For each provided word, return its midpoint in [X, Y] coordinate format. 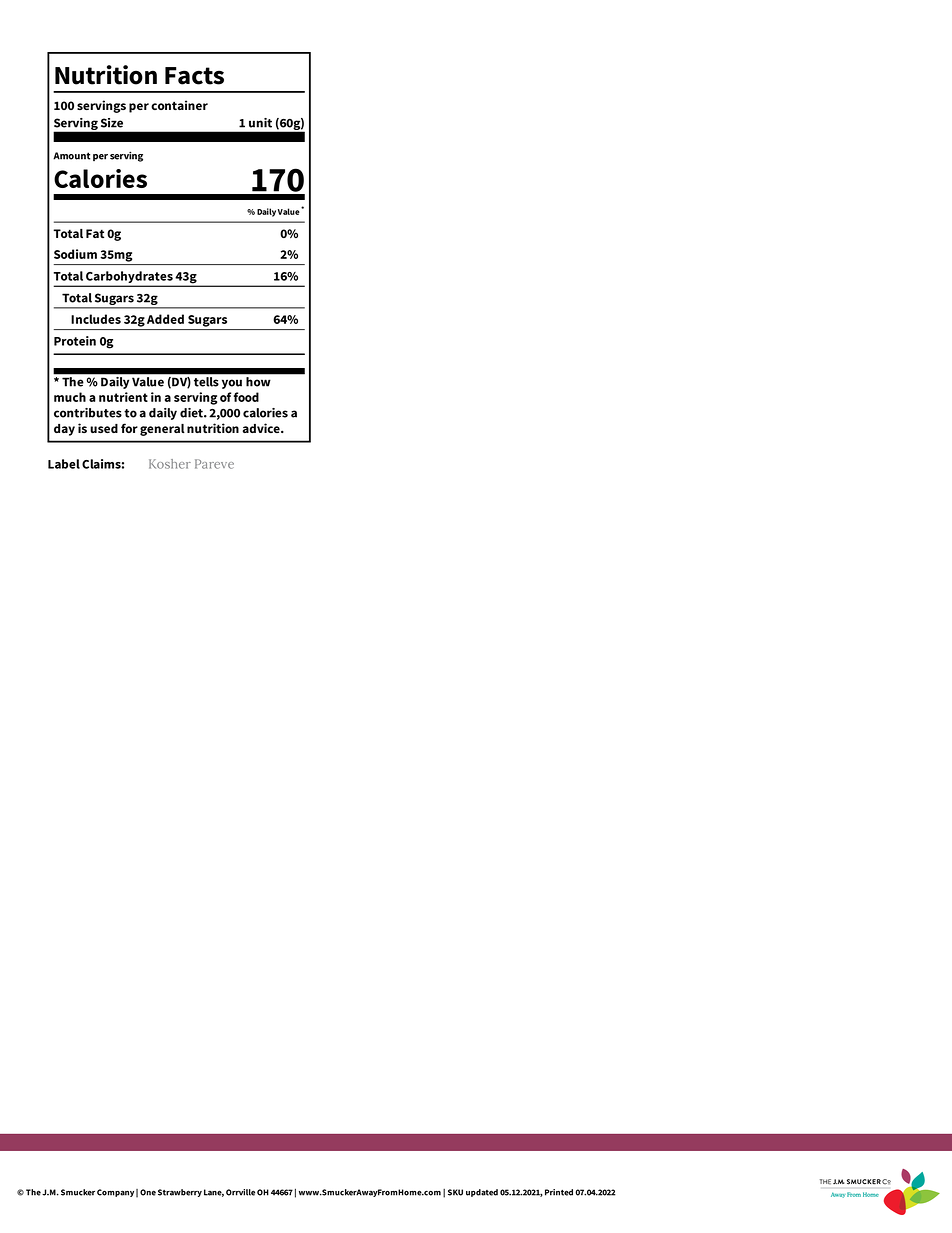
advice [262, 428]
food [246, 397]
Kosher [170, 464]
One [148, 1192]
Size [112, 123]
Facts [194, 76]
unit [260, 123]
